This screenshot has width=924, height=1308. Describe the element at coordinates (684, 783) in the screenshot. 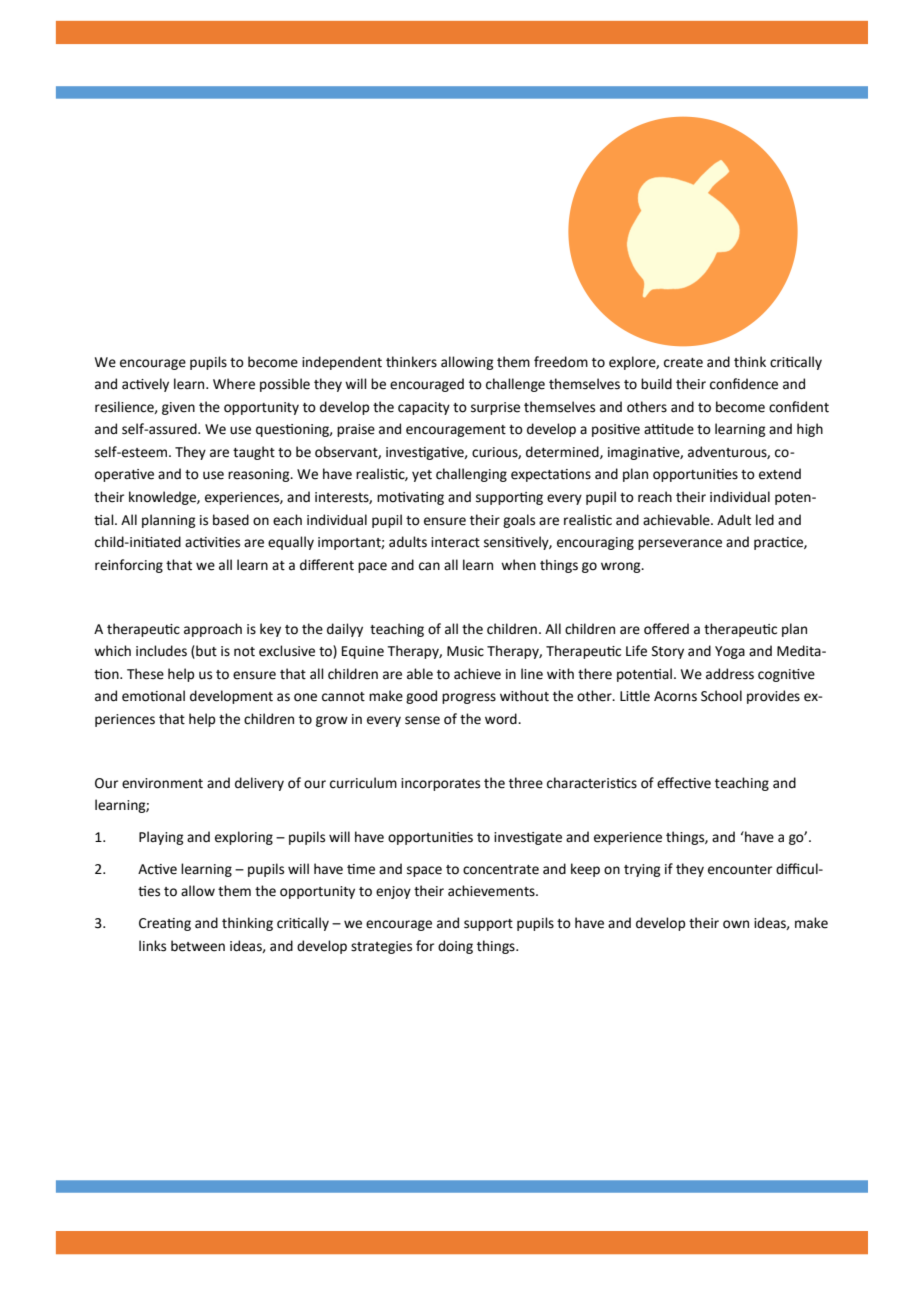

I see `effective` at that location.
